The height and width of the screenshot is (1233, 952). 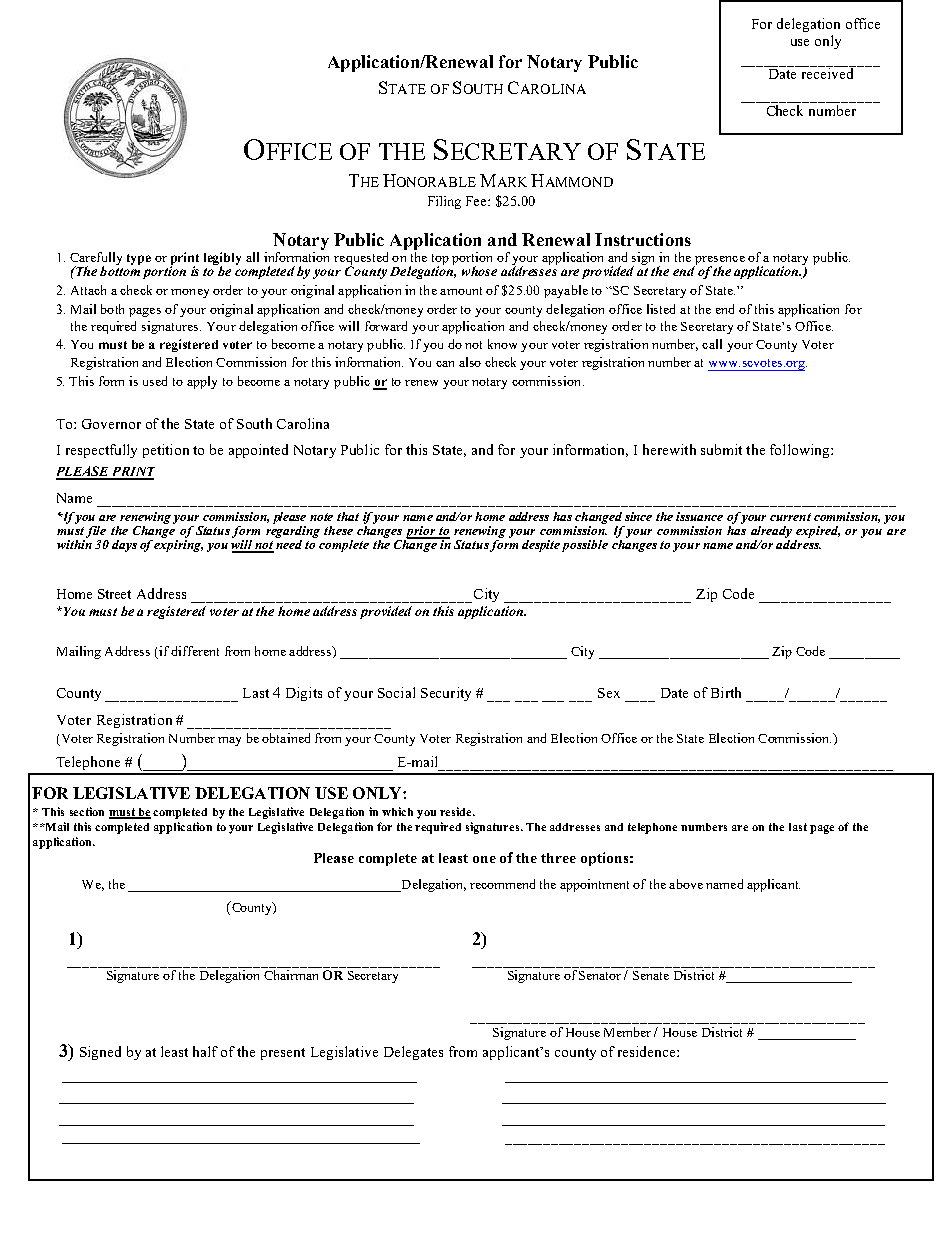 I want to click on already, so click(x=771, y=532).
